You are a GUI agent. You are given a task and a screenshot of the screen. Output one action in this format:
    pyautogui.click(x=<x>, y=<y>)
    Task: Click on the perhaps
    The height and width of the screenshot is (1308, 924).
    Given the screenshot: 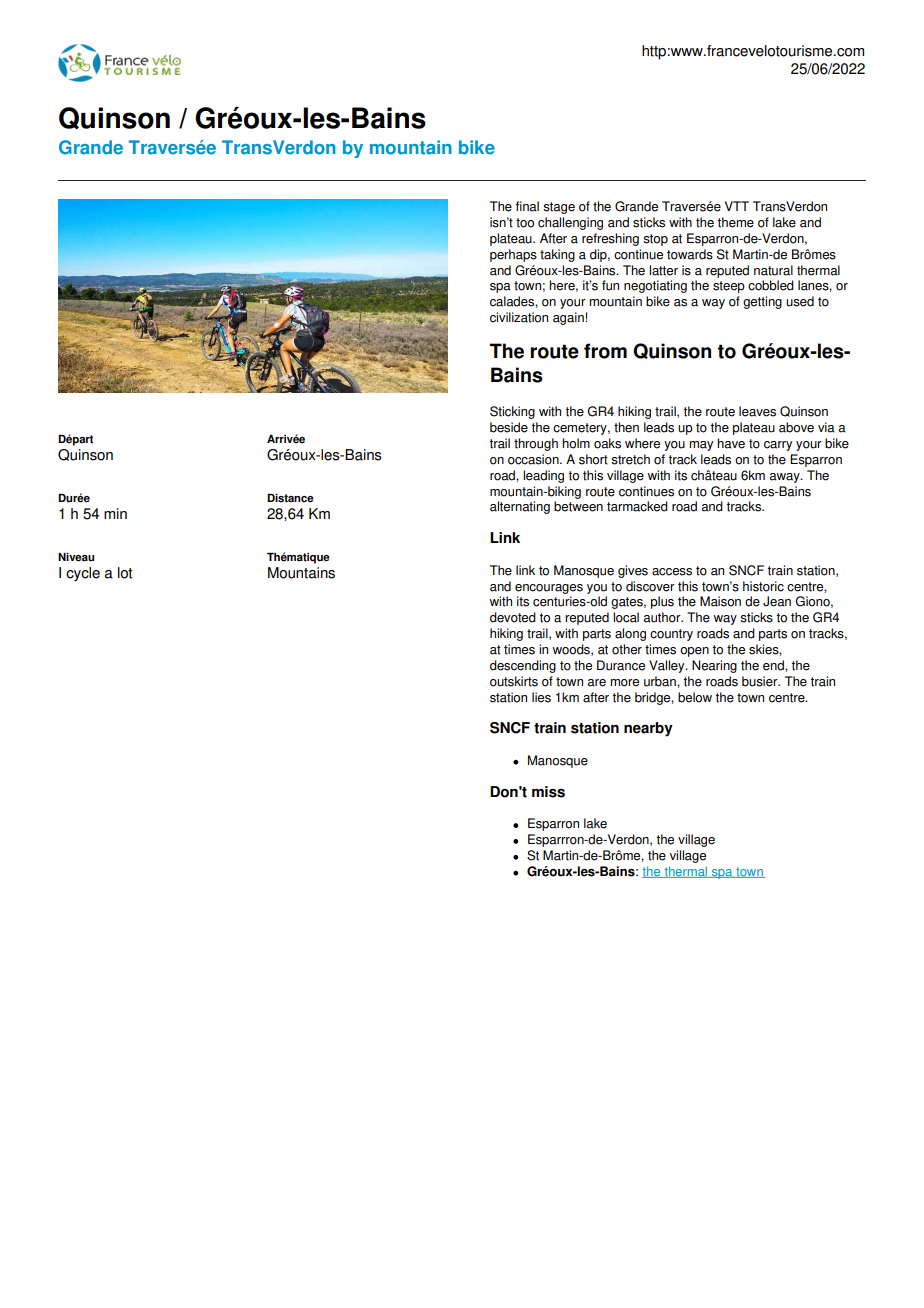 What is the action you would take?
    pyautogui.click(x=513, y=255)
